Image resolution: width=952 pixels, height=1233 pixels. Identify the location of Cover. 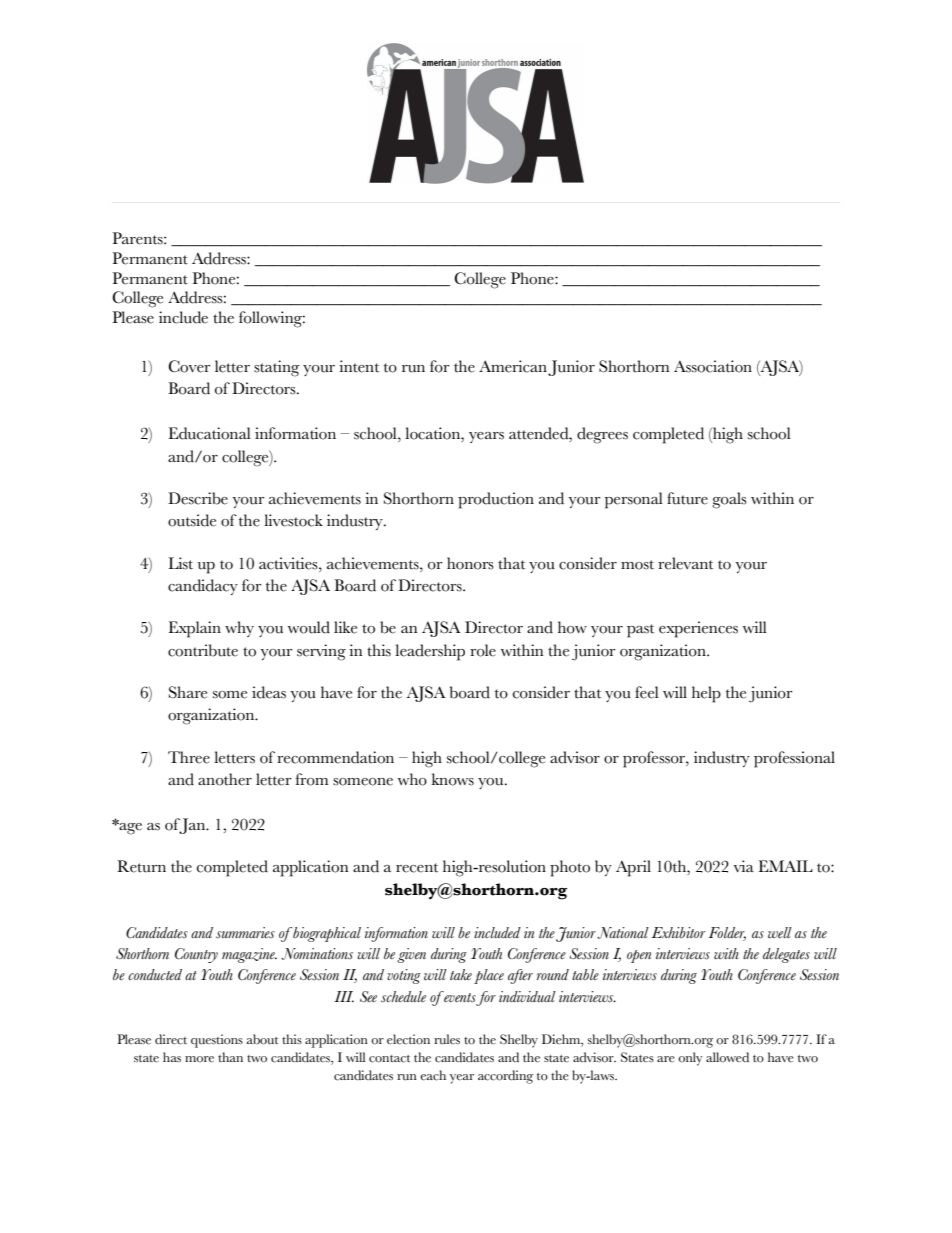
(189, 366).
